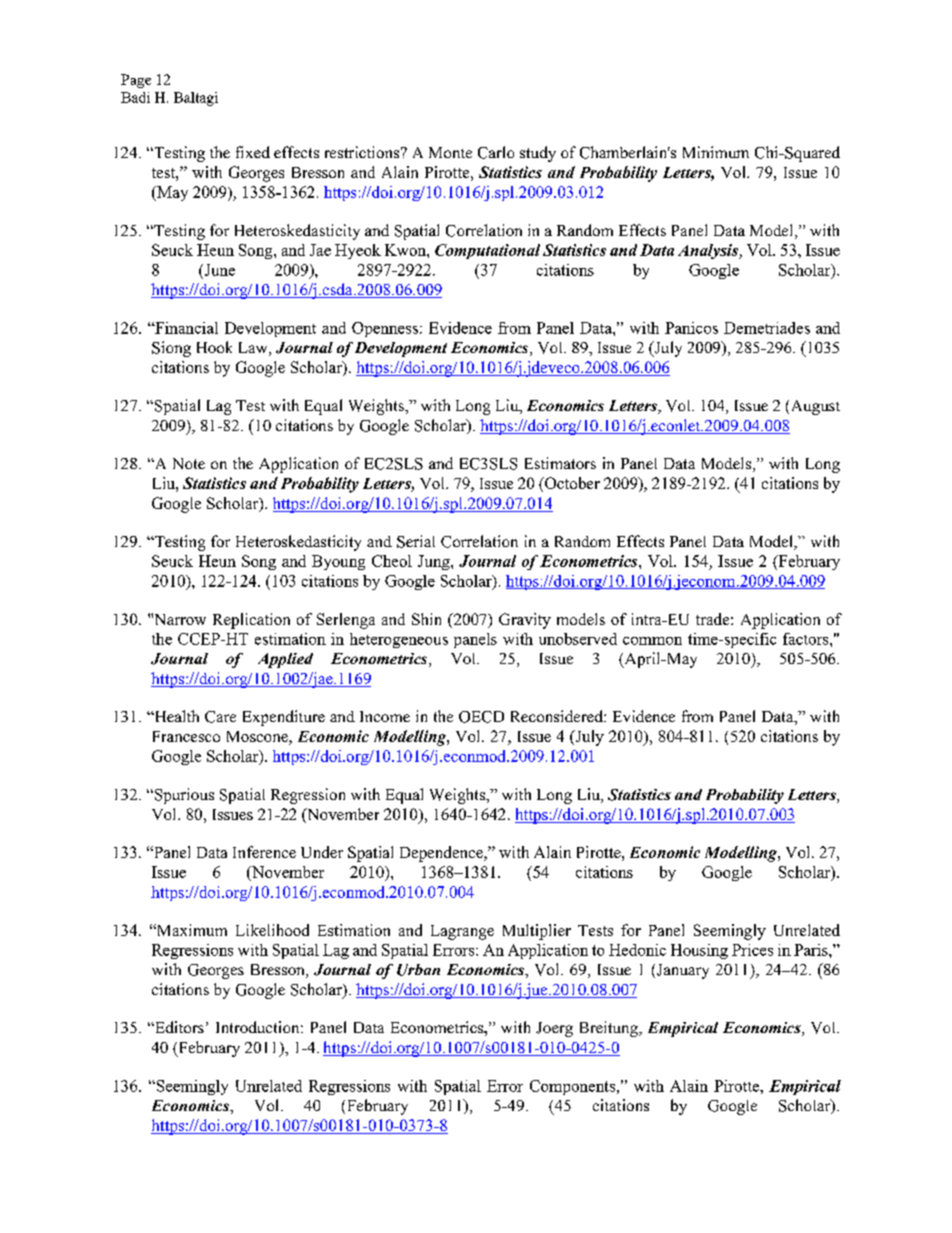  What do you see at coordinates (253, 152) in the image?
I see `fixed` at bounding box center [253, 152].
